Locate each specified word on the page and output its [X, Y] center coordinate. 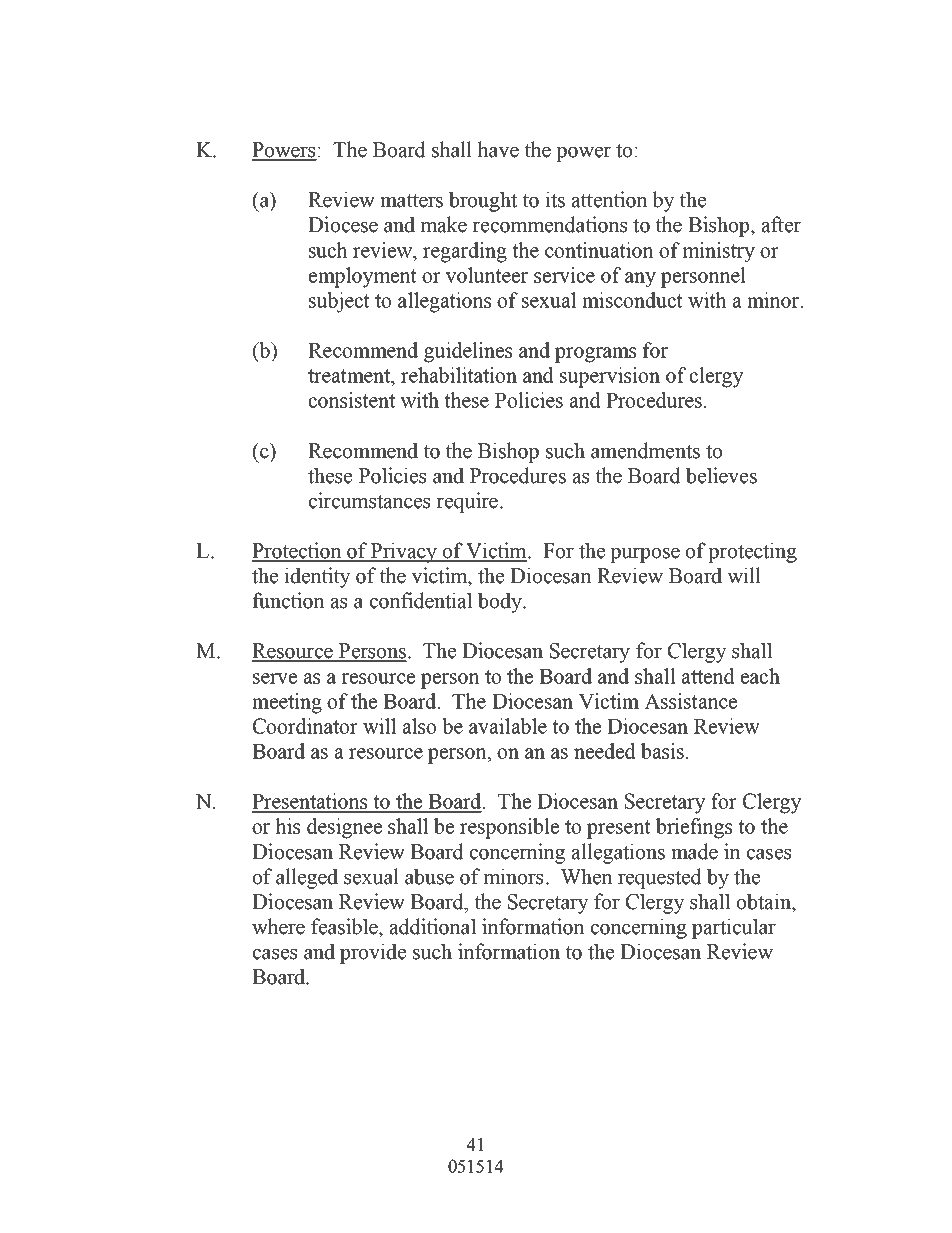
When [587, 876]
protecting [752, 552]
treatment [350, 376]
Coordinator [305, 726]
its [555, 199]
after [781, 224]
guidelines [468, 352]
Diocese [343, 224]
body [501, 602]
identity [317, 577]
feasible [345, 926]
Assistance [690, 701]
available [508, 726]
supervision [610, 377]
